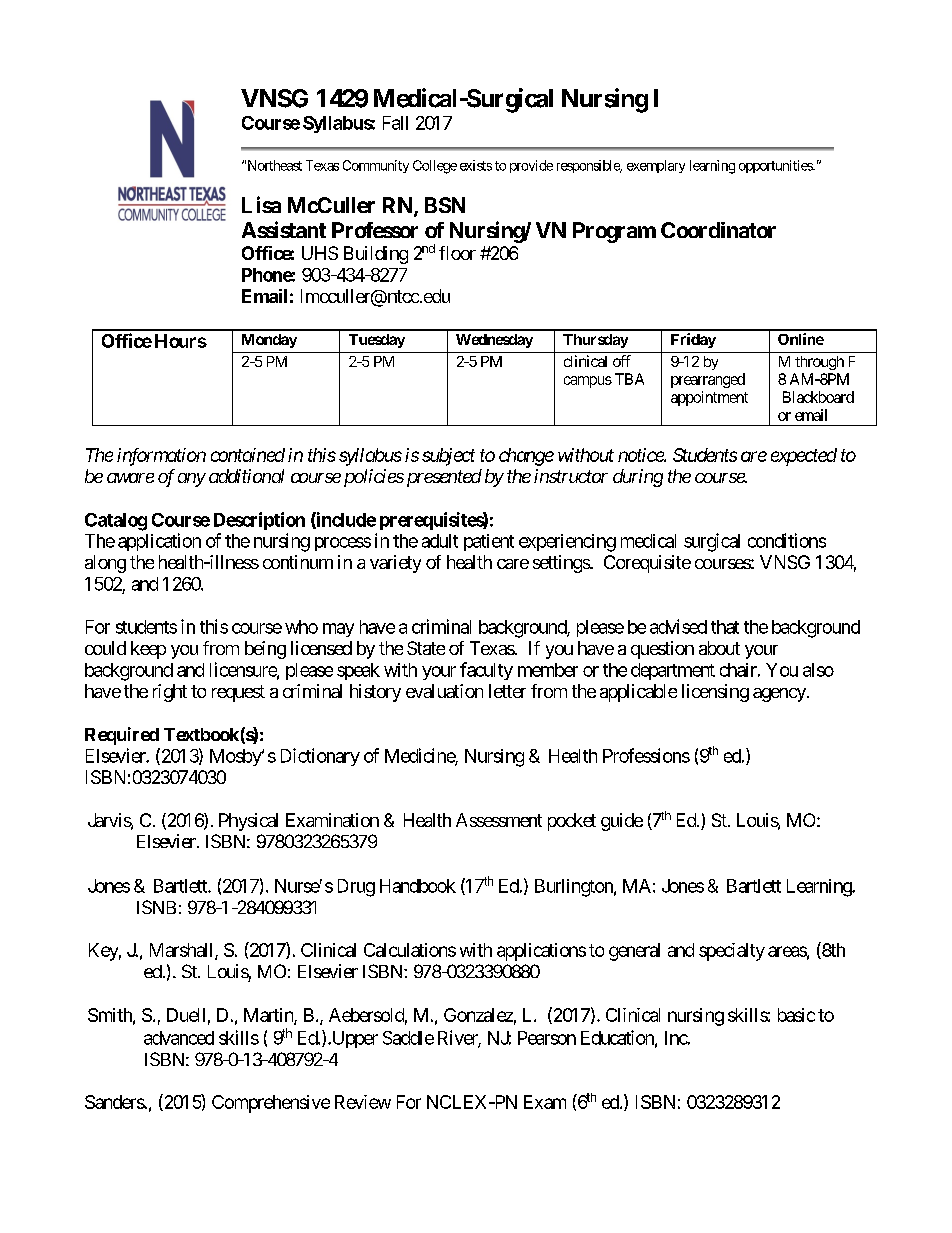 Image resolution: width=952 pixels, height=1233 pixels. I want to click on Assessment, so click(499, 820).
